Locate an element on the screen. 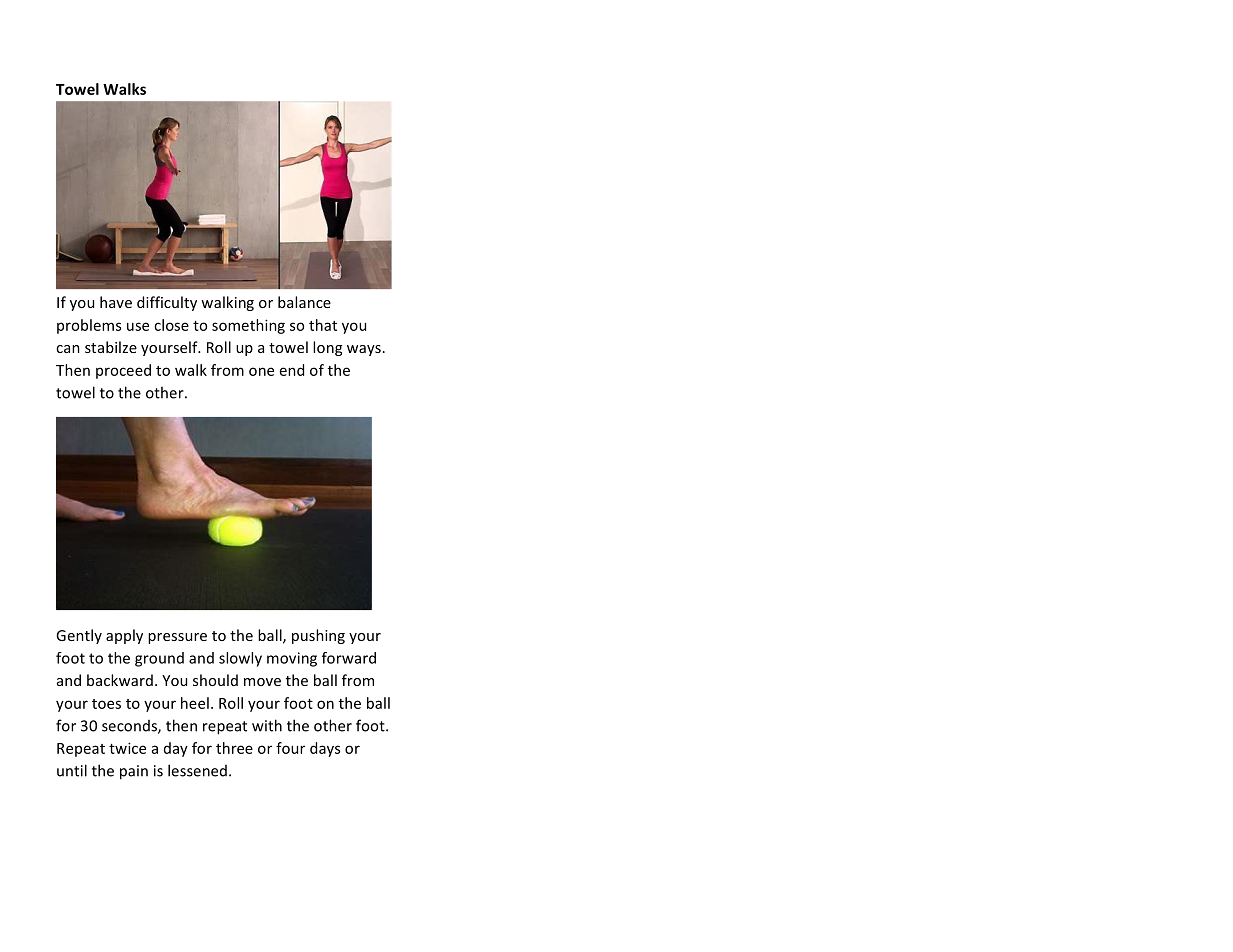 This screenshot has width=1233, height=952. that is located at coordinates (323, 325).
